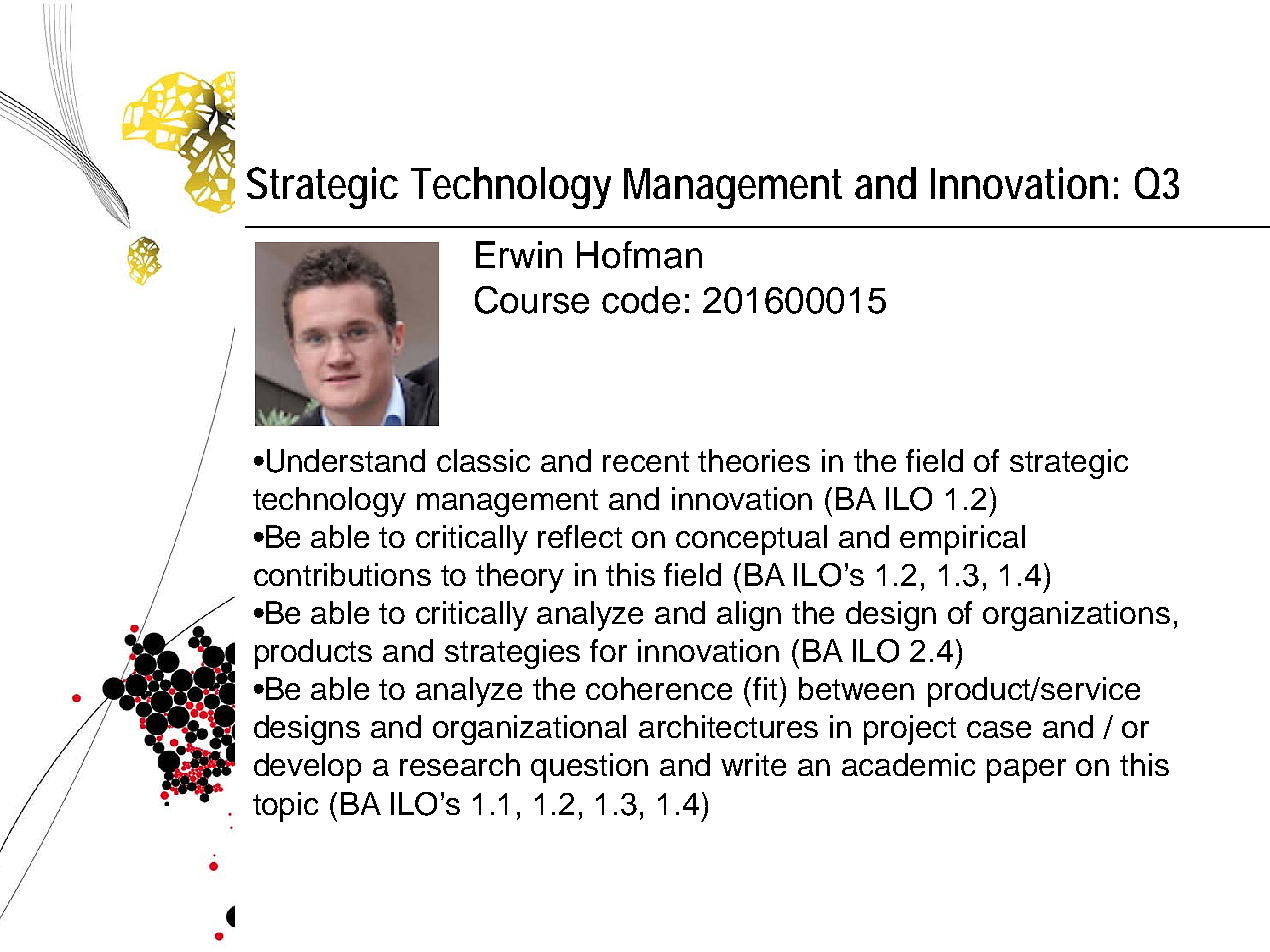  What do you see at coordinates (1026, 771) in the screenshot?
I see `paper` at bounding box center [1026, 771].
